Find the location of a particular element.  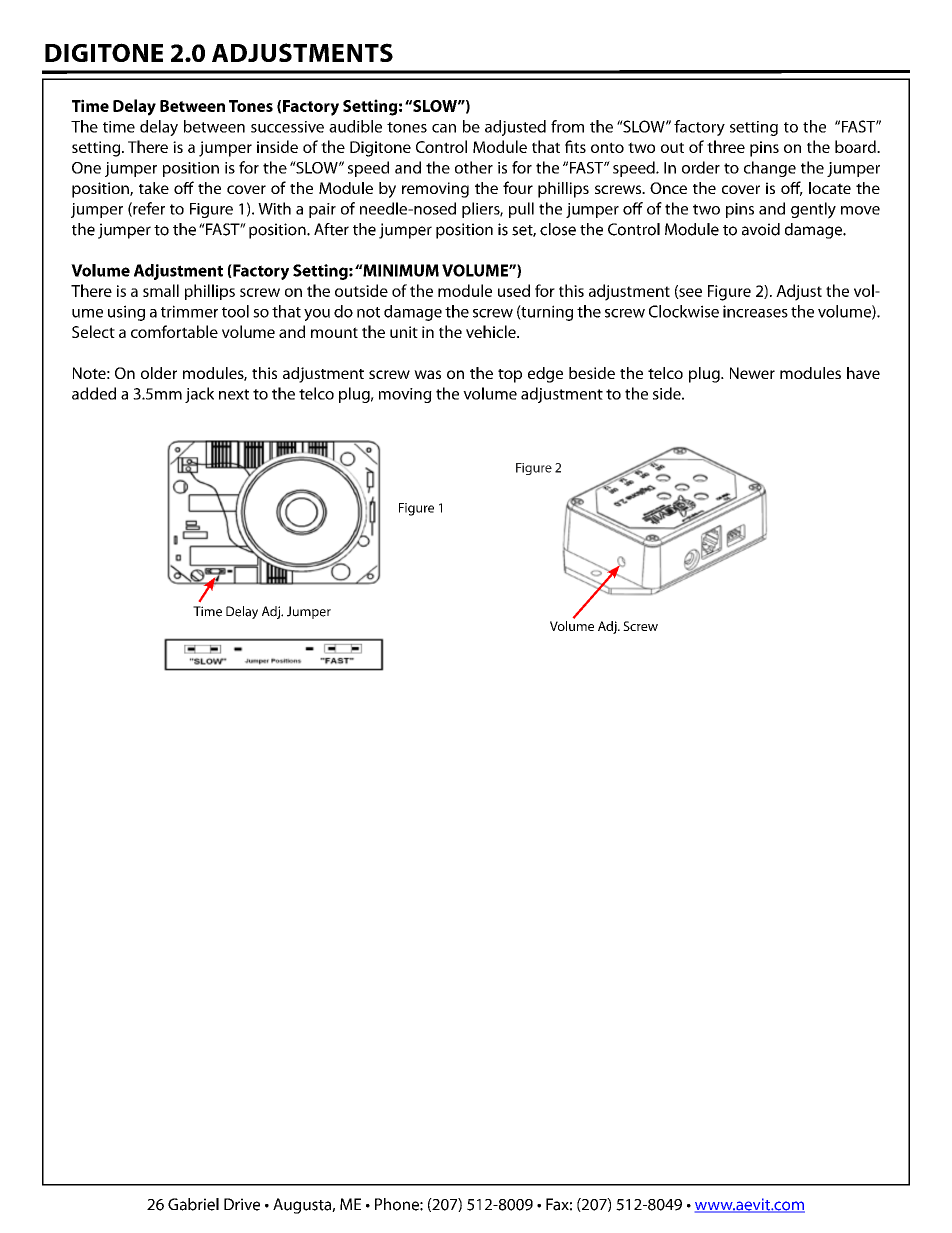

have is located at coordinates (863, 373).
